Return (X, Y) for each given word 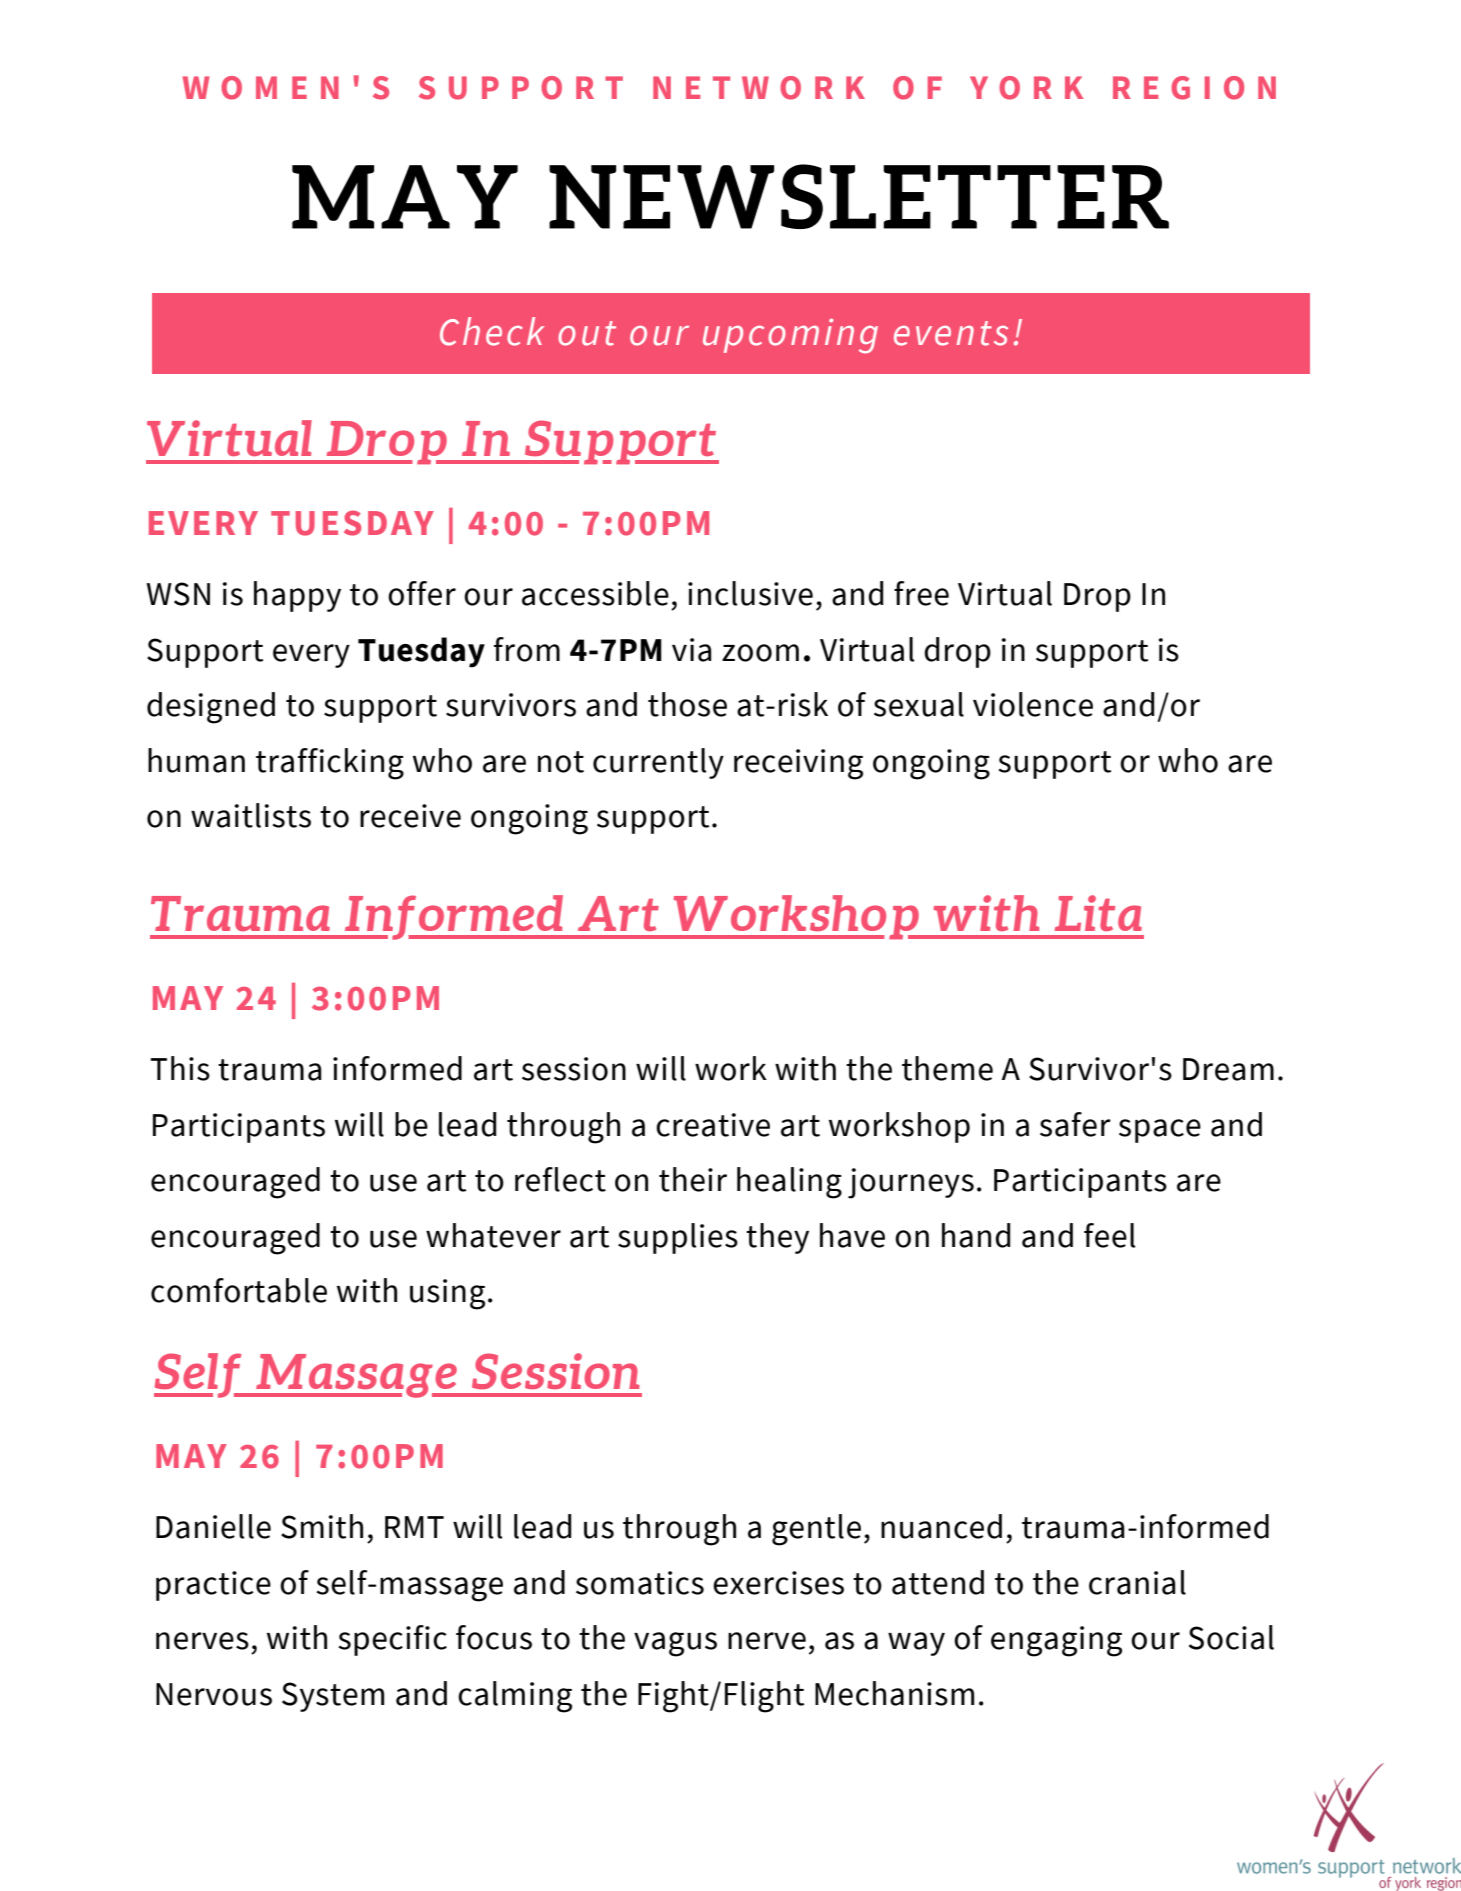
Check (492, 331)
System (333, 1697)
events (951, 333)
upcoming (790, 336)
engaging (1056, 1641)
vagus (675, 1644)
